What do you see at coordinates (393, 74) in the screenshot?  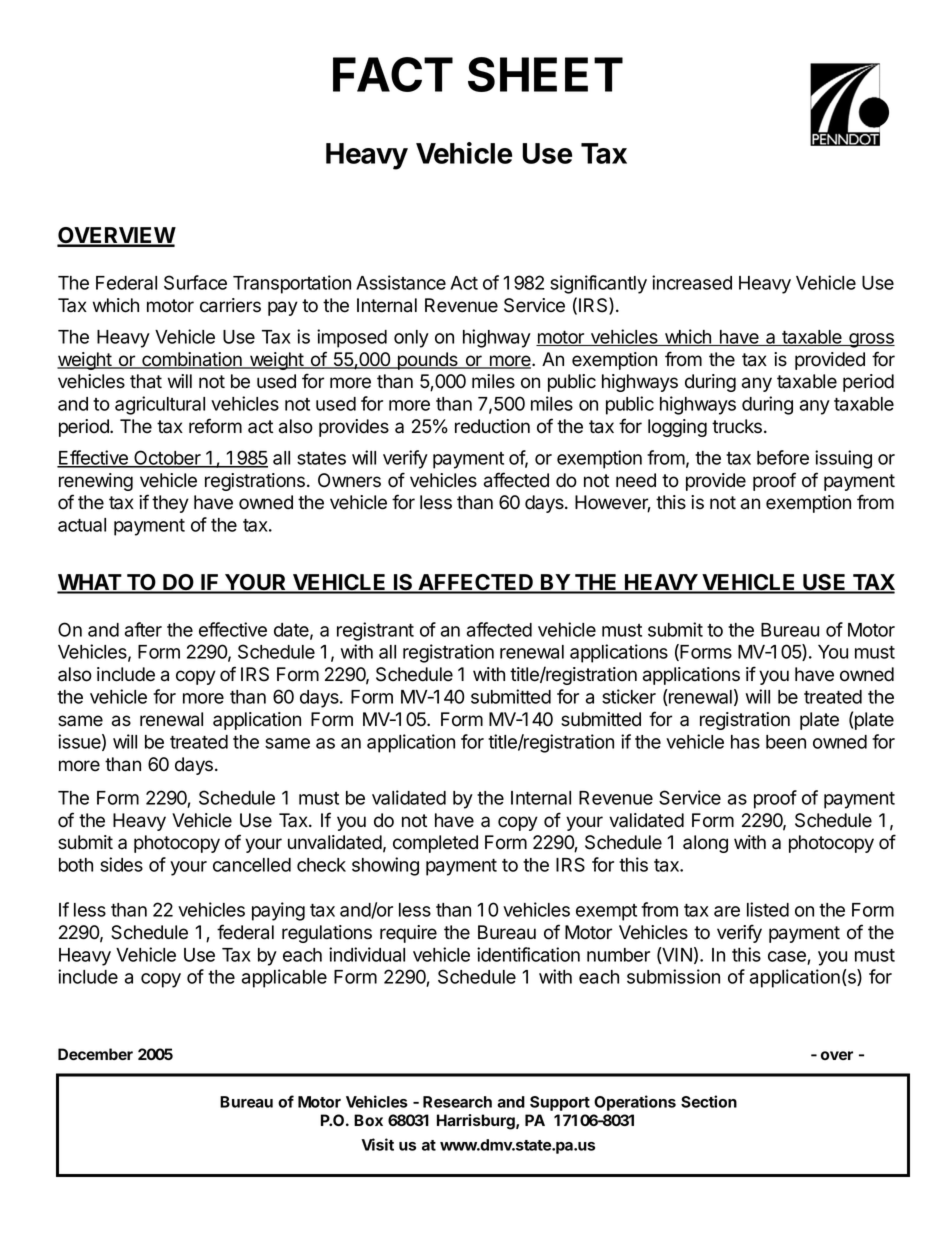 I see `FACT` at bounding box center [393, 74].
